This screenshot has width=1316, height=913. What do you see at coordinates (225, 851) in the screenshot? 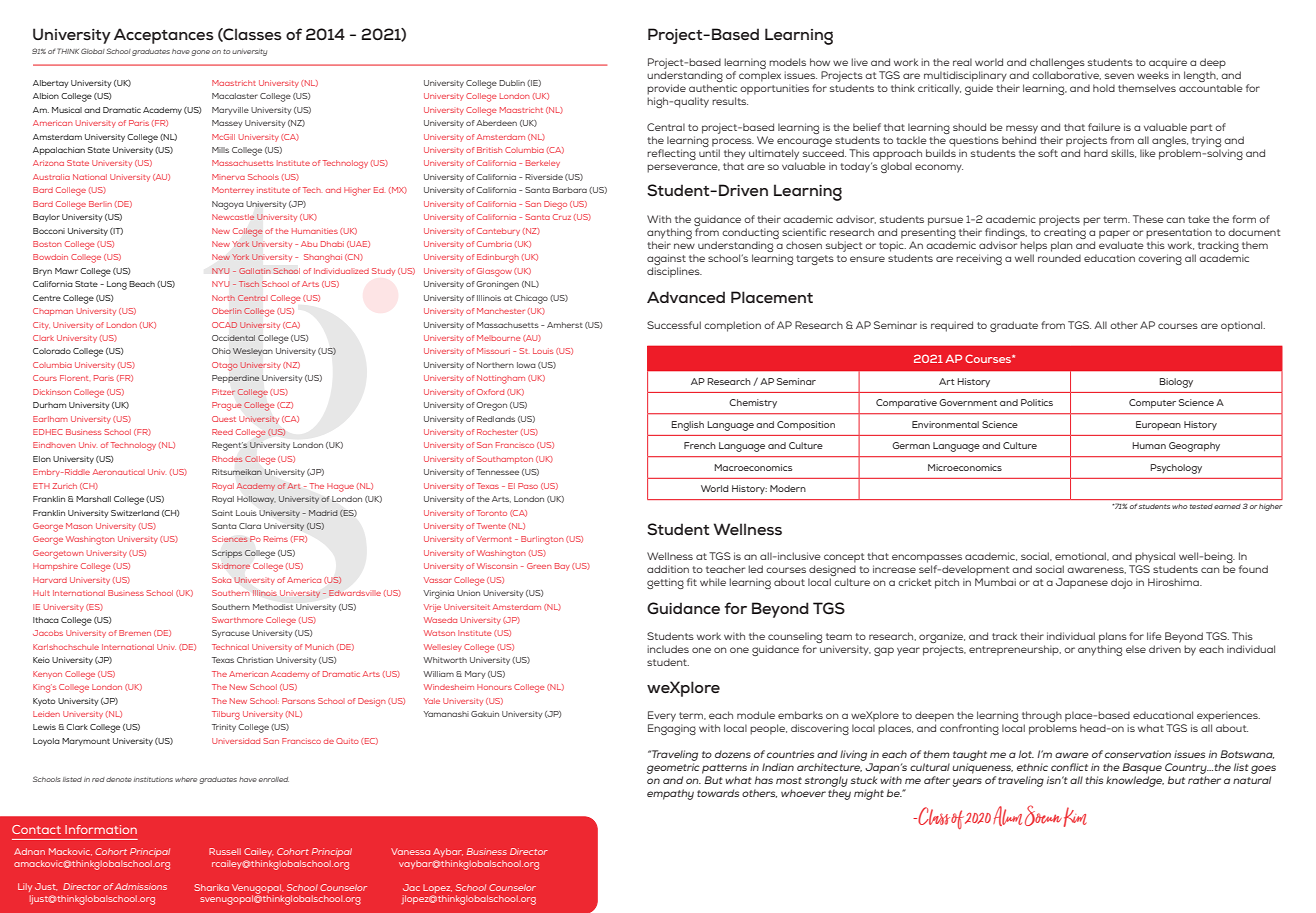
I see `Russell` at bounding box center [225, 851].
